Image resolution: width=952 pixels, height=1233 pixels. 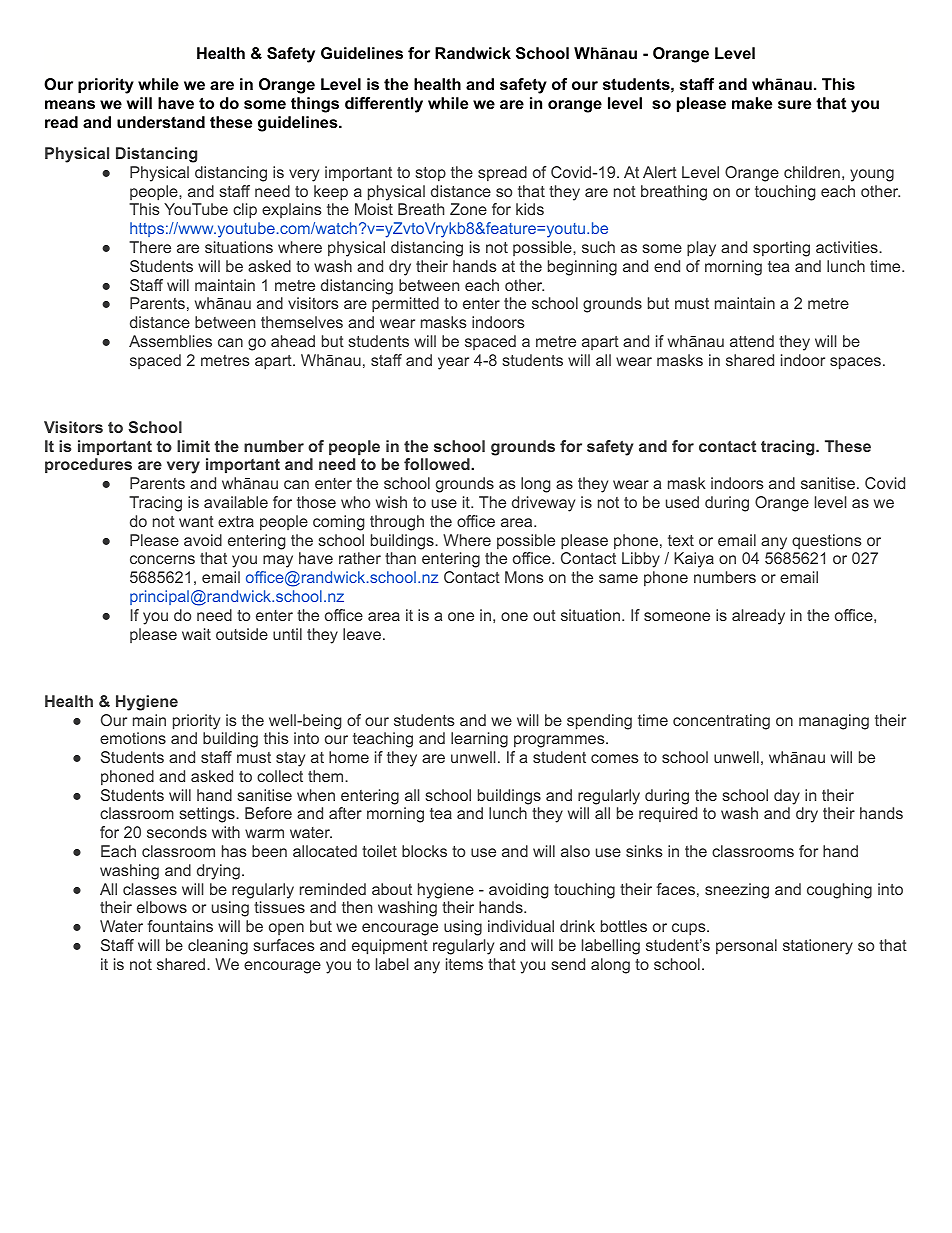 I want to click on limit, so click(x=193, y=446).
